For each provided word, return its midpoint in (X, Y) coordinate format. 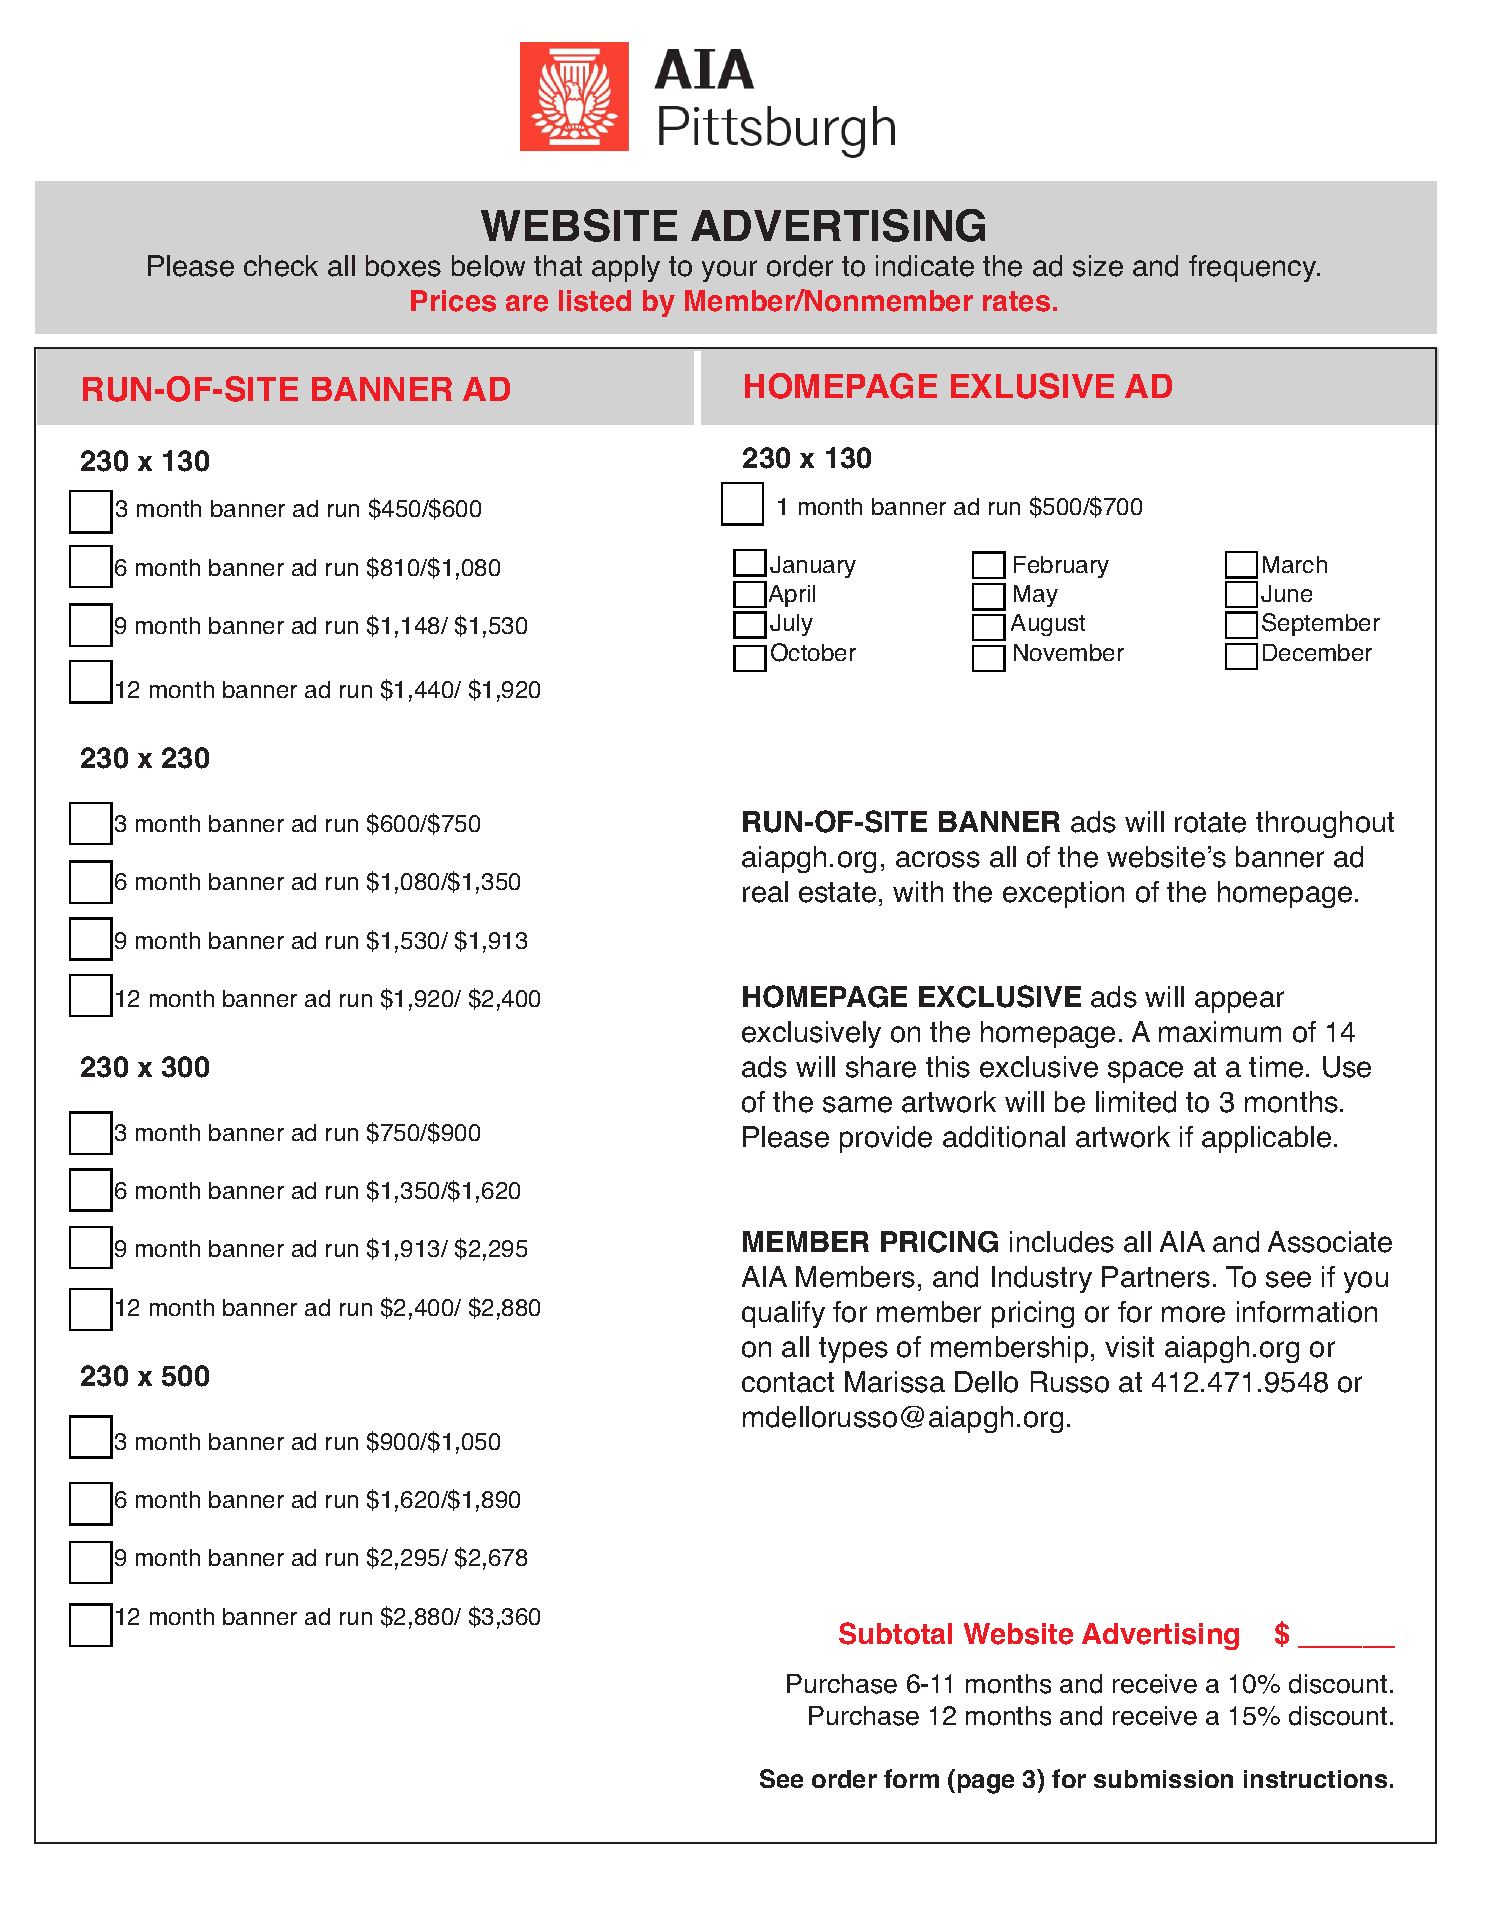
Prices (453, 301)
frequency (1254, 268)
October (813, 652)
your (729, 271)
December (1317, 652)
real (765, 892)
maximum (1220, 1032)
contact (788, 1382)
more (1193, 1314)
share (881, 1067)
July (791, 625)
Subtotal (895, 1633)
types (853, 1350)
